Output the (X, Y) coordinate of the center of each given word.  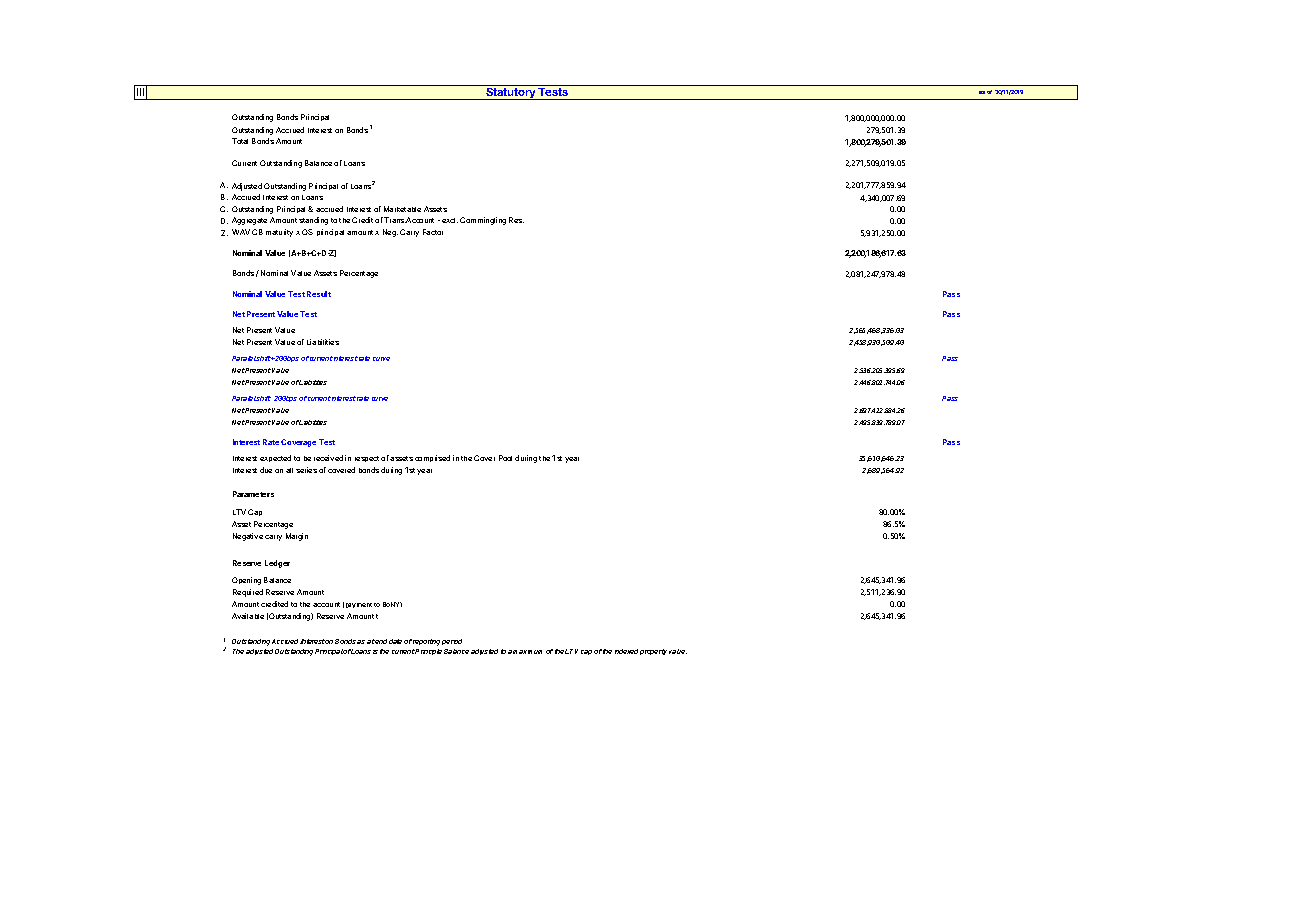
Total (240, 141)
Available (248, 616)
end (380, 641)
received (328, 458)
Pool (505, 458)
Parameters (253, 494)
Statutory (511, 92)
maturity (279, 233)
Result (319, 294)
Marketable (402, 209)
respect (367, 459)
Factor (433, 232)
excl (450, 220)
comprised (432, 458)
